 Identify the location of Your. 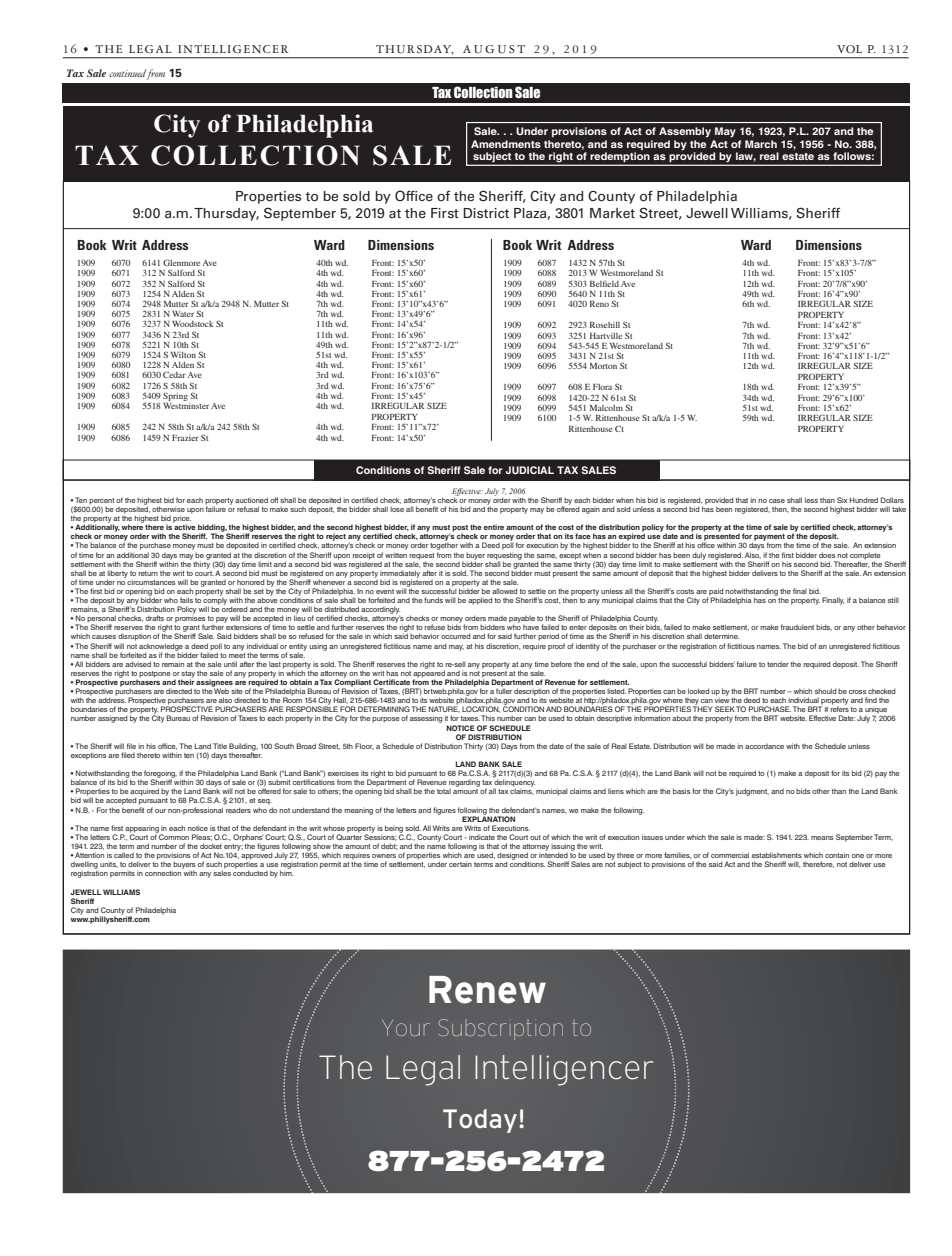
(406, 1028).
